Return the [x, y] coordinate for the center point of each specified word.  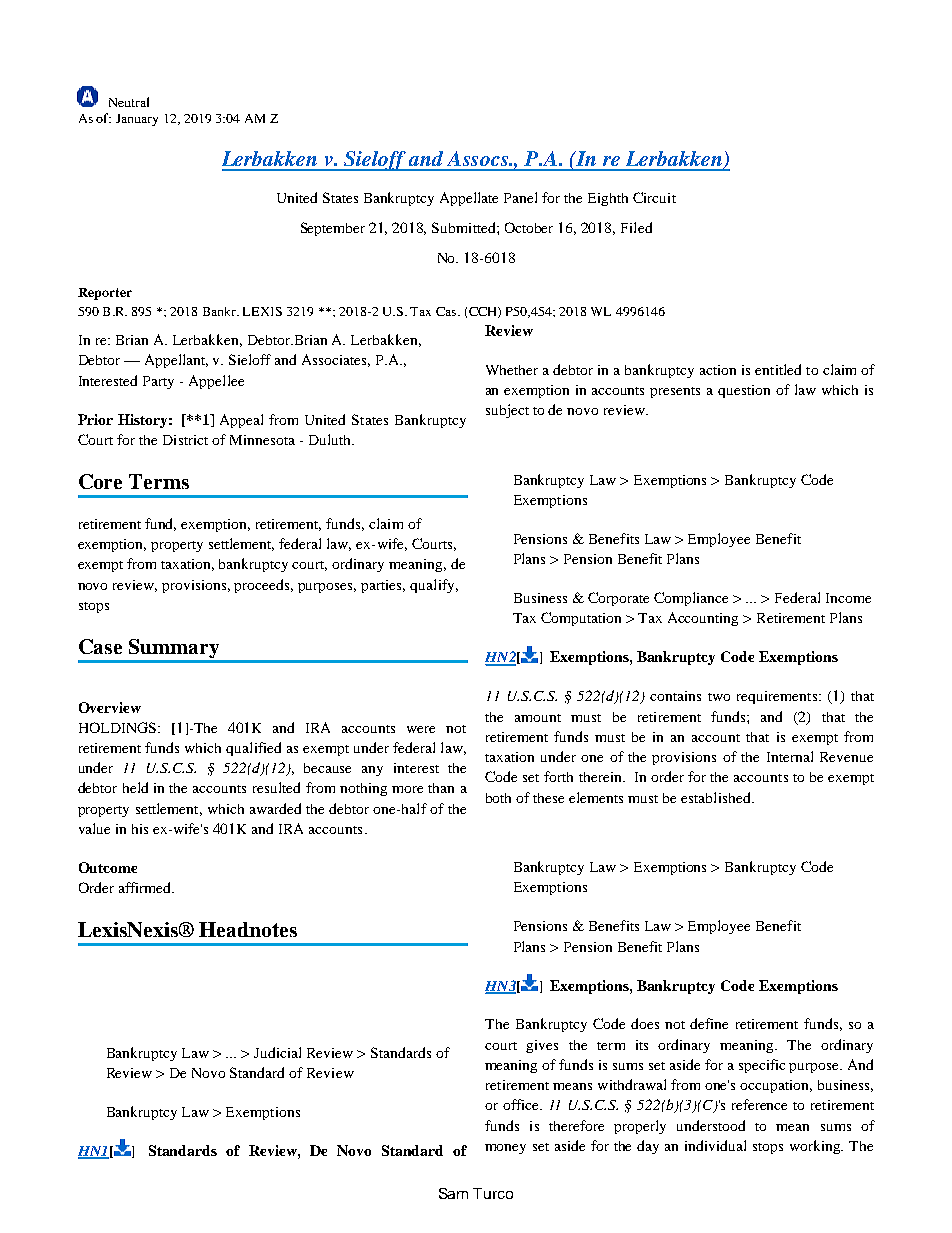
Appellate [469, 199]
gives [542, 1046]
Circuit [654, 197]
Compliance [691, 599]
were [421, 729]
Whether [512, 370]
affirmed [146, 887]
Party [158, 382]
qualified [253, 749]
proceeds [263, 586]
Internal [790, 756]
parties [383, 586]
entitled [778, 369]
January [137, 120]
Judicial [277, 1052]
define [709, 1023]
